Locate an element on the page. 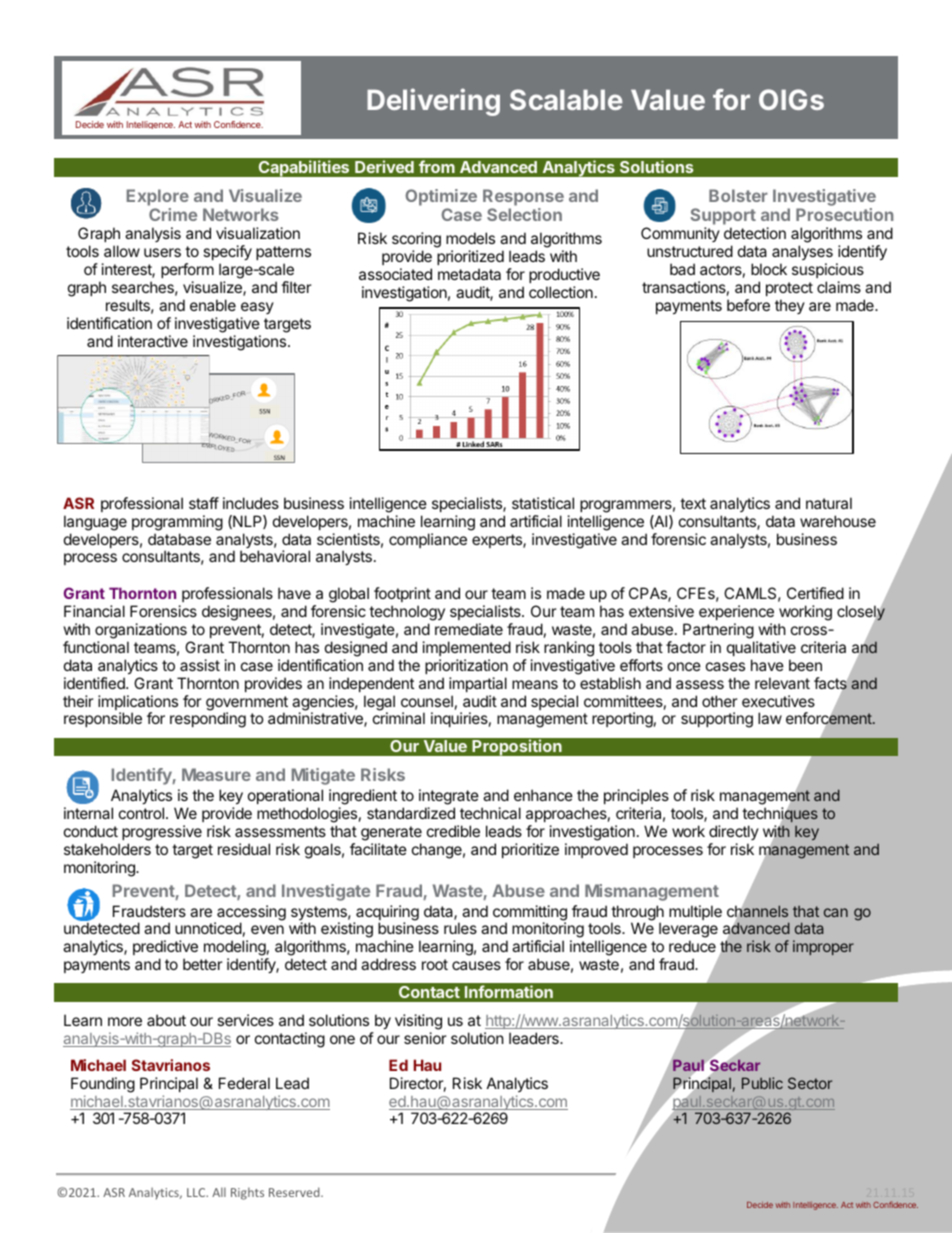 The width and height of the document is (952, 1233). interactive is located at coordinates (153, 341).
